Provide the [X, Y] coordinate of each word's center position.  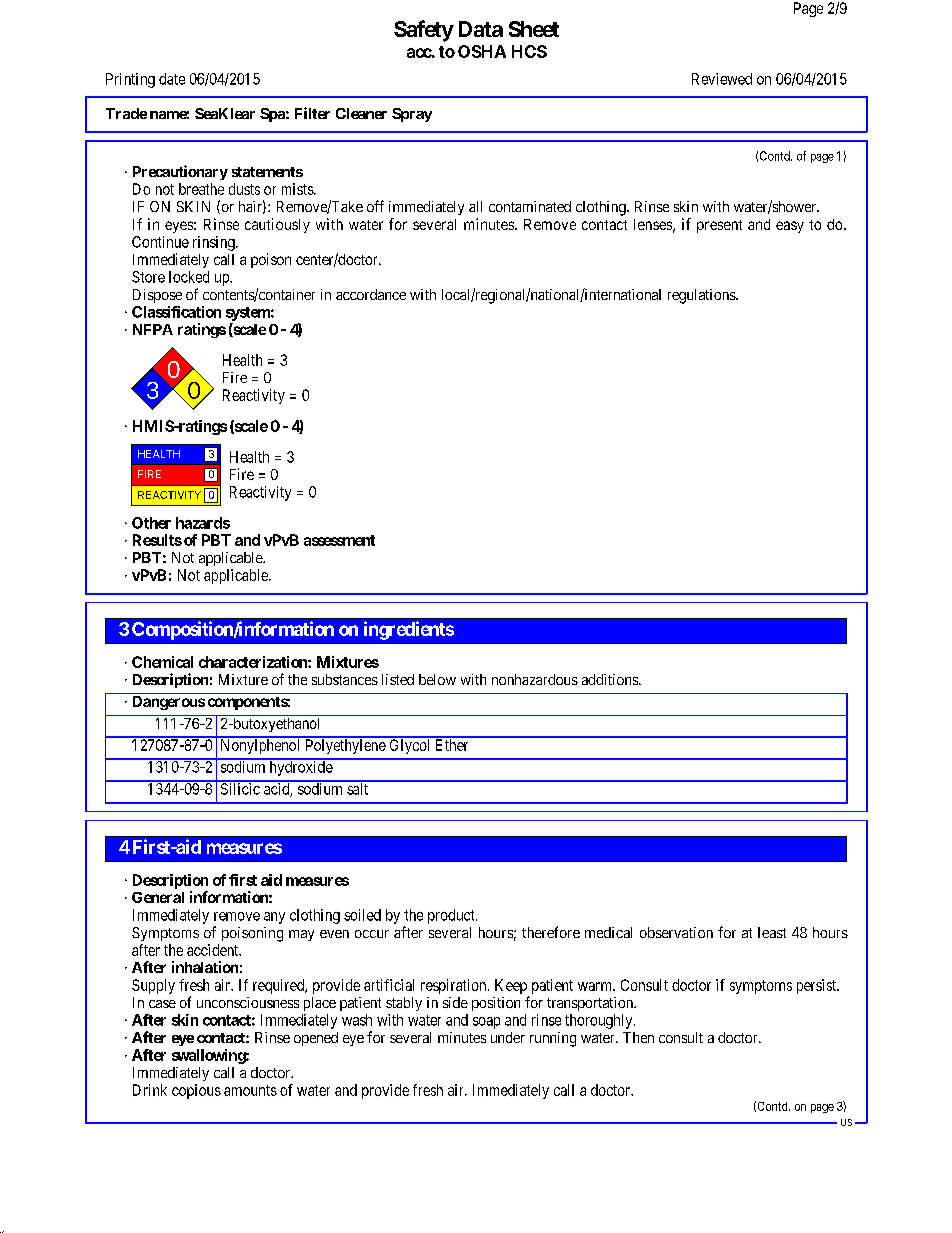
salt [358, 788]
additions [611, 679]
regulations [702, 296]
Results [157, 540]
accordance [371, 294]
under [508, 1037]
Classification [176, 312]
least [772, 932]
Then [638, 1037]
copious [196, 1091]
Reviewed [722, 79]
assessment [339, 540]
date [172, 79]
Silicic [240, 788]
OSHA [482, 51]
